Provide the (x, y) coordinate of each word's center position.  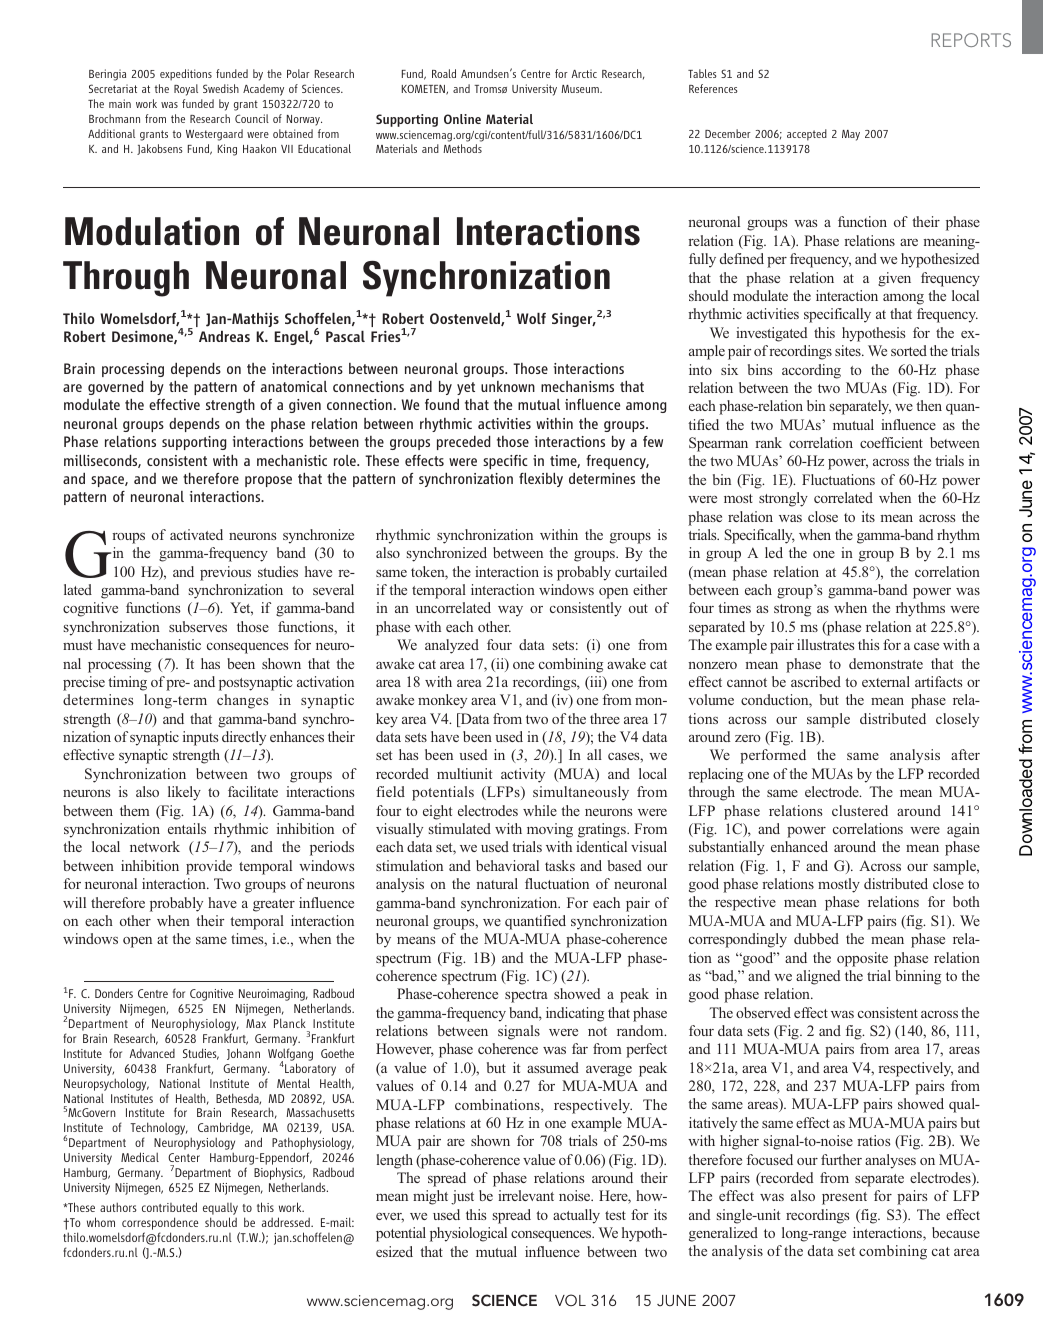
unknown (508, 386)
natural (497, 883)
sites (849, 350)
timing (127, 683)
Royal (186, 90)
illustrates (826, 644)
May (851, 135)
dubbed (816, 938)
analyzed (452, 646)
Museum (581, 89)
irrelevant (526, 1195)
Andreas (224, 336)
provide (209, 867)
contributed (169, 1207)
